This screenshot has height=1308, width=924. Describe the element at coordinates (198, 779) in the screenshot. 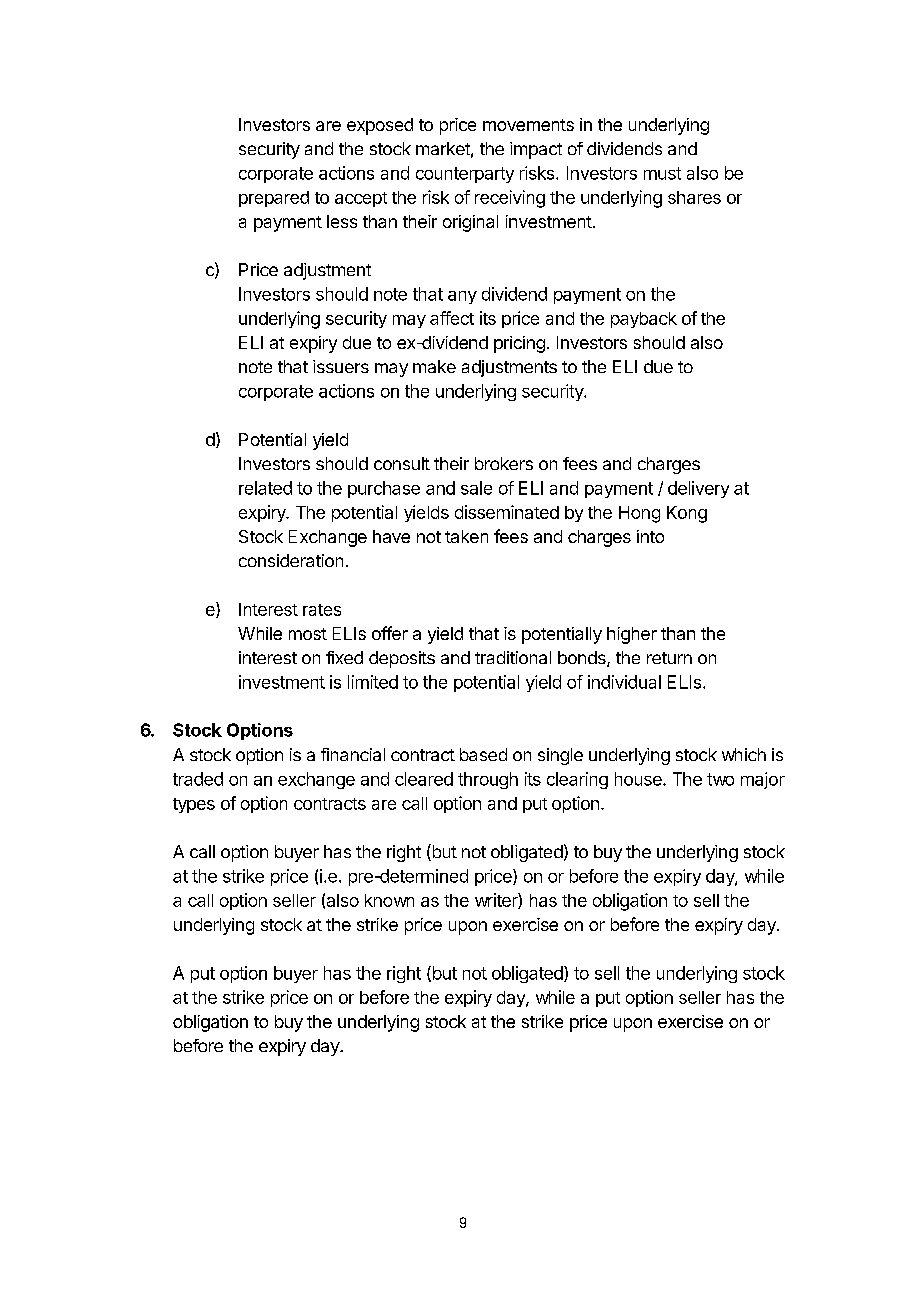

I see `traded` at that location.
